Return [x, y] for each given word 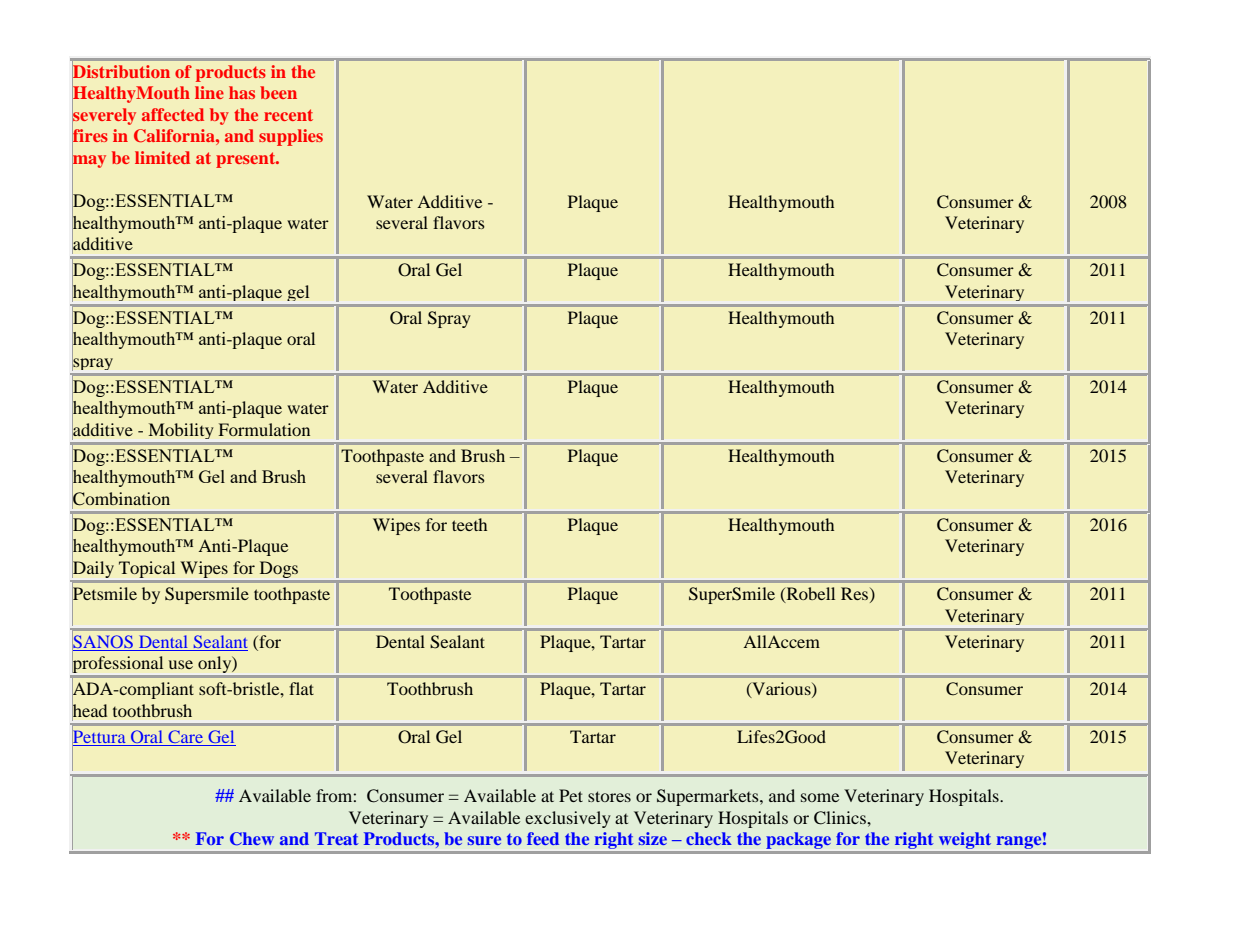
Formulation [264, 429]
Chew [252, 839]
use [181, 664]
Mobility [181, 431]
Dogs [279, 569]
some [820, 797]
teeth [469, 524]
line [209, 92]
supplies [291, 137]
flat [301, 688]
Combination [121, 499]
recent [288, 115]
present [247, 160]
